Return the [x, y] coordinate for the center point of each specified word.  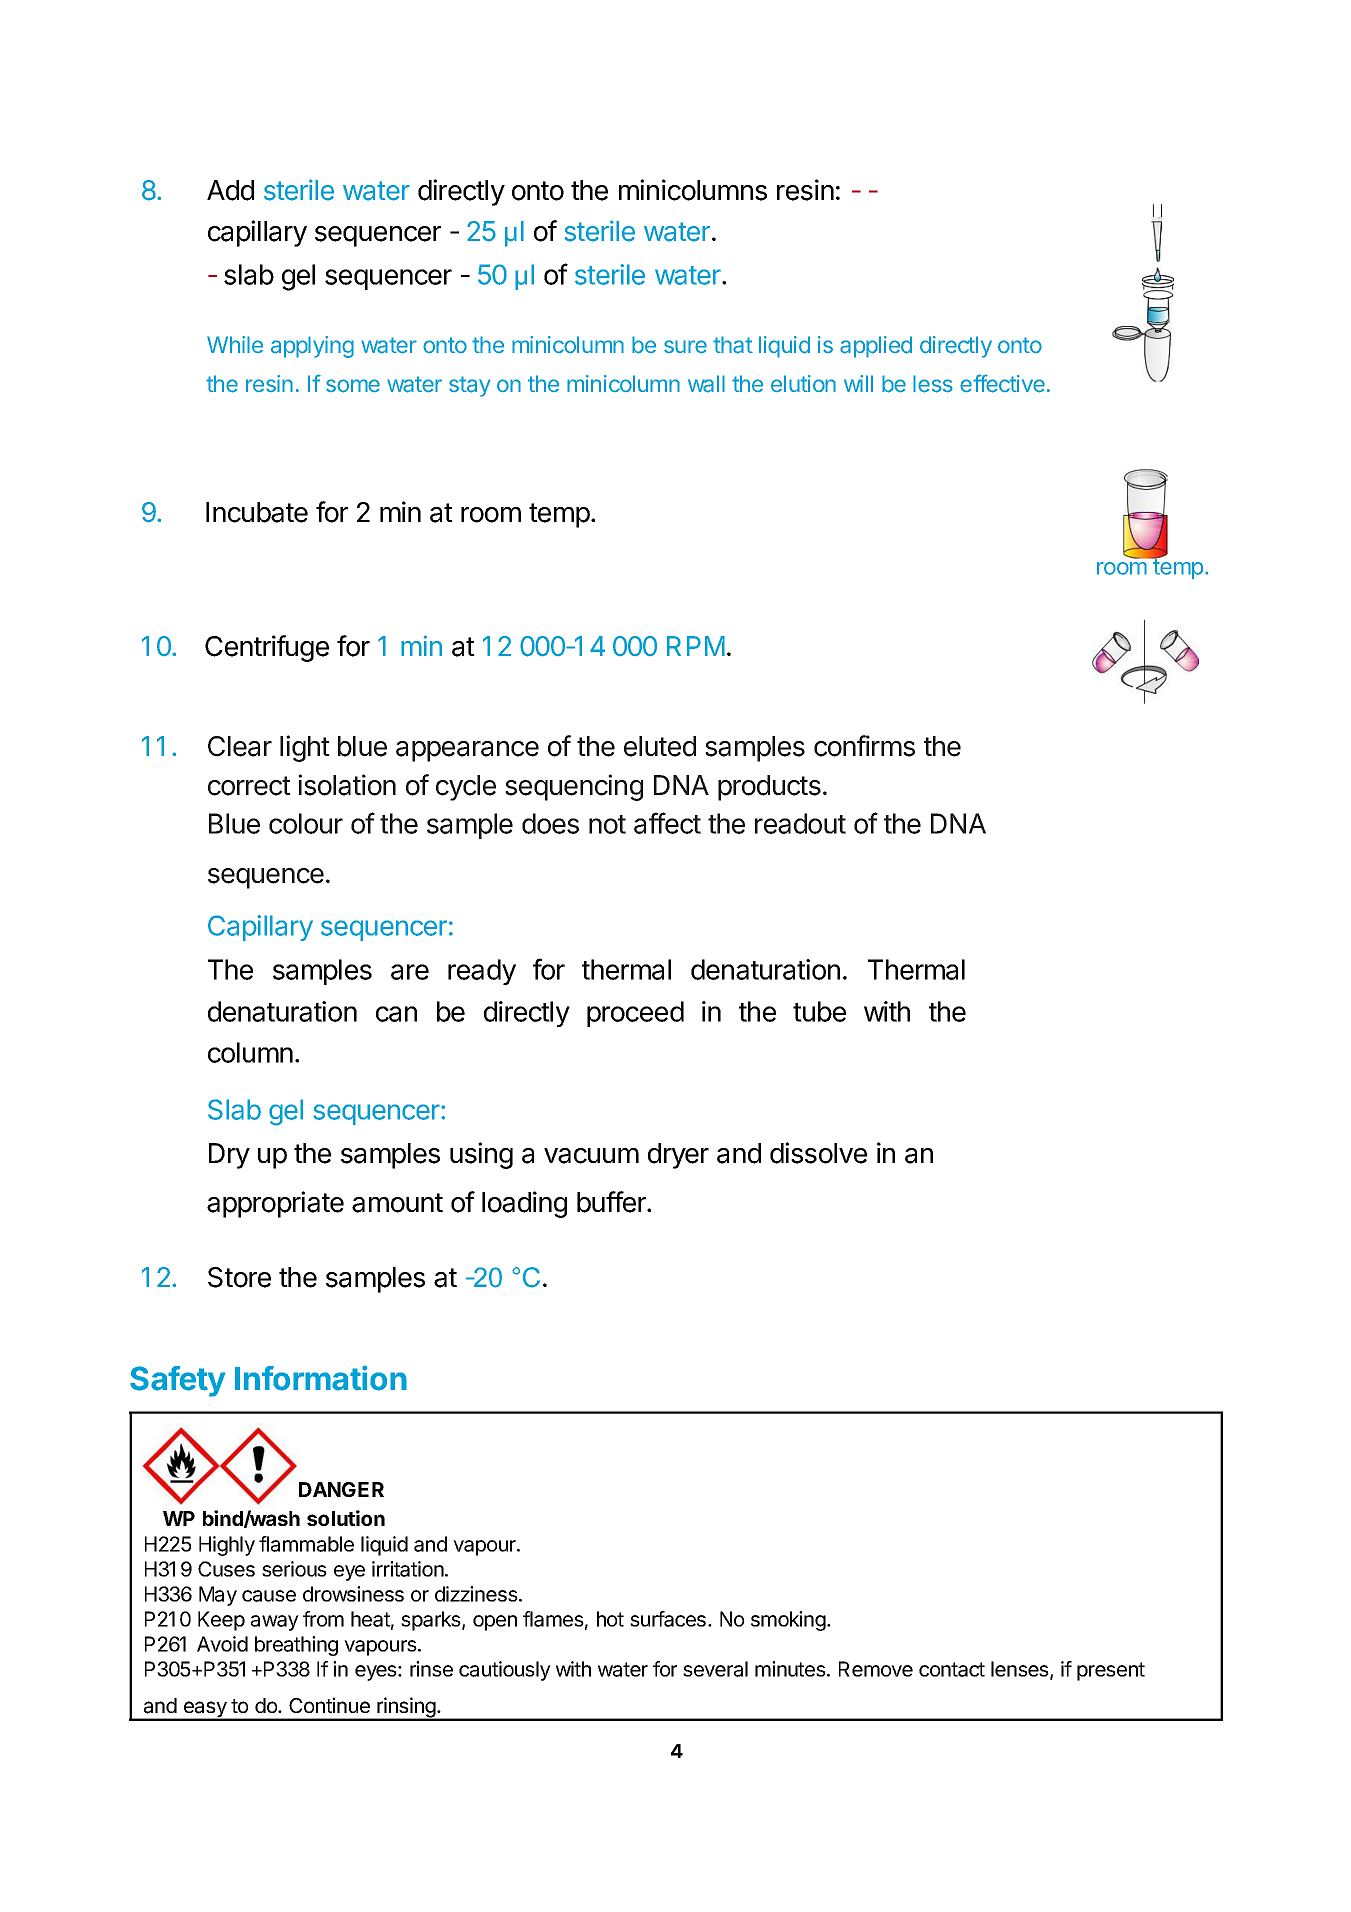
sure [685, 347]
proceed [635, 1014]
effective [1002, 383]
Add [230, 190]
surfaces [668, 1619]
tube [819, 1011]
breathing [296, 1646]
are [410, 972]
